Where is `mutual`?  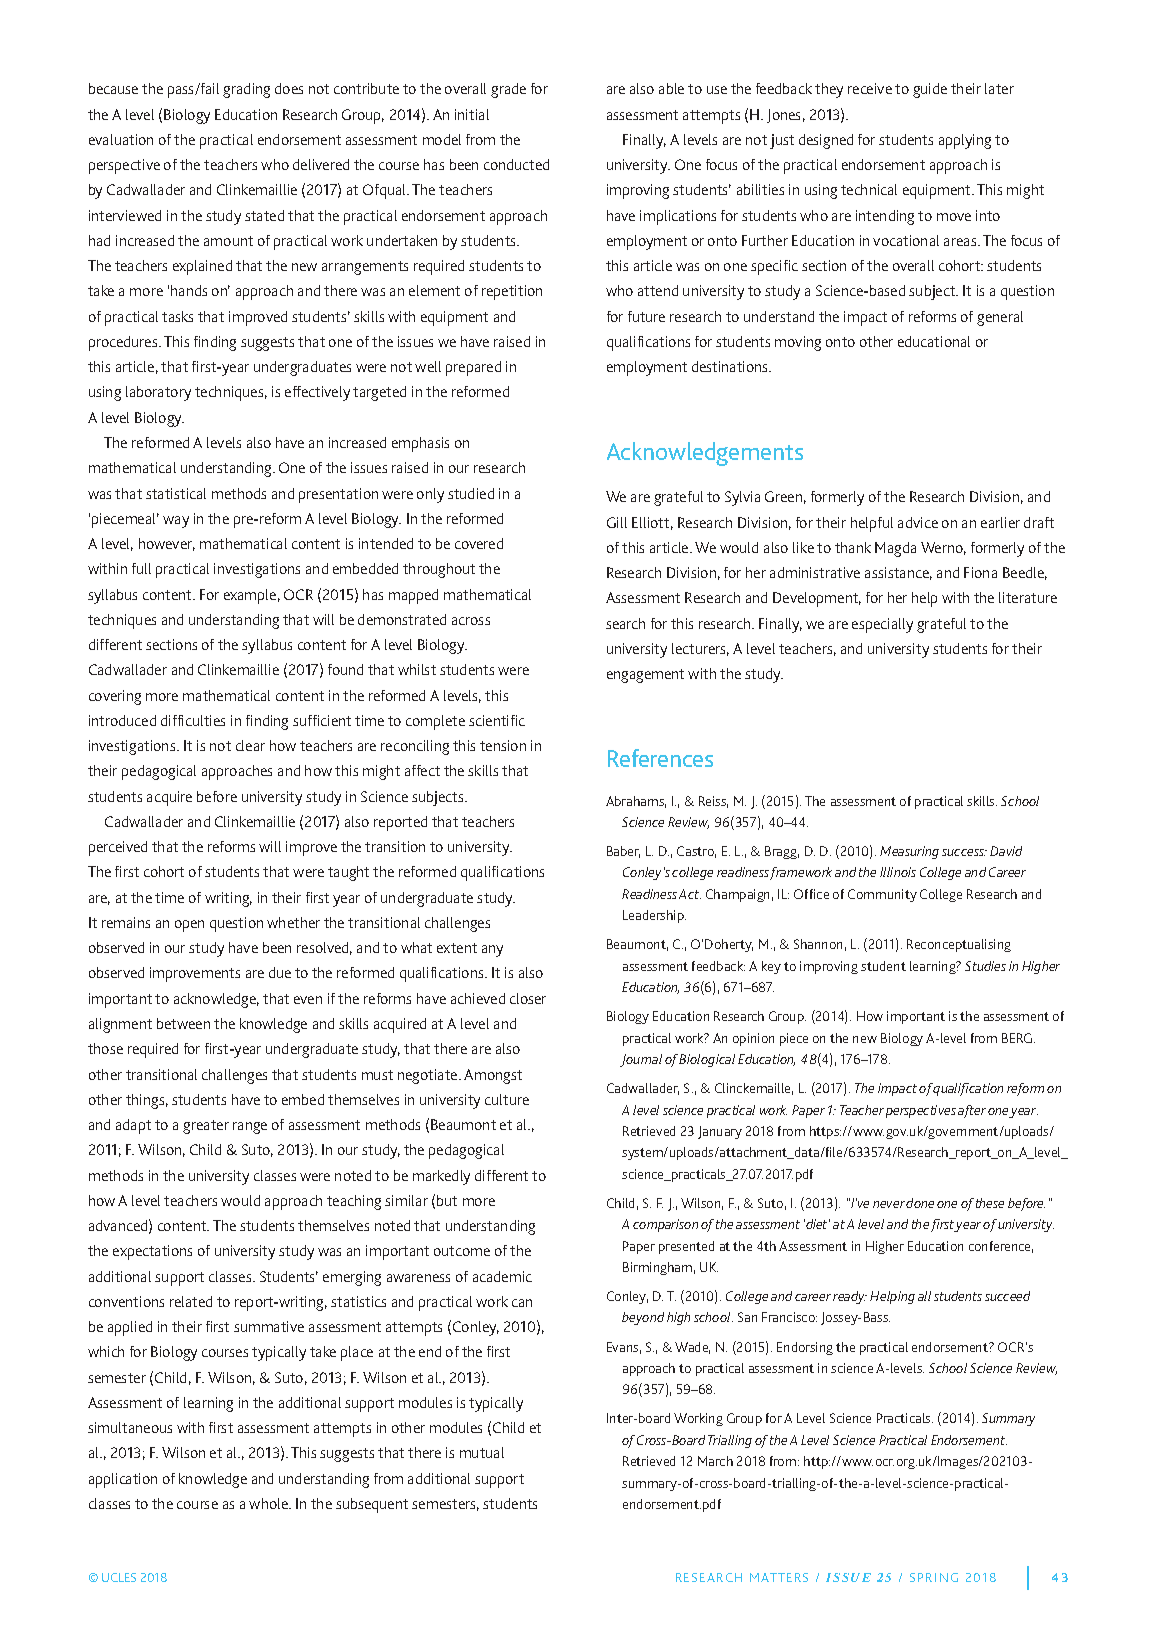 mutual is located at coordinates (482, 1452).
